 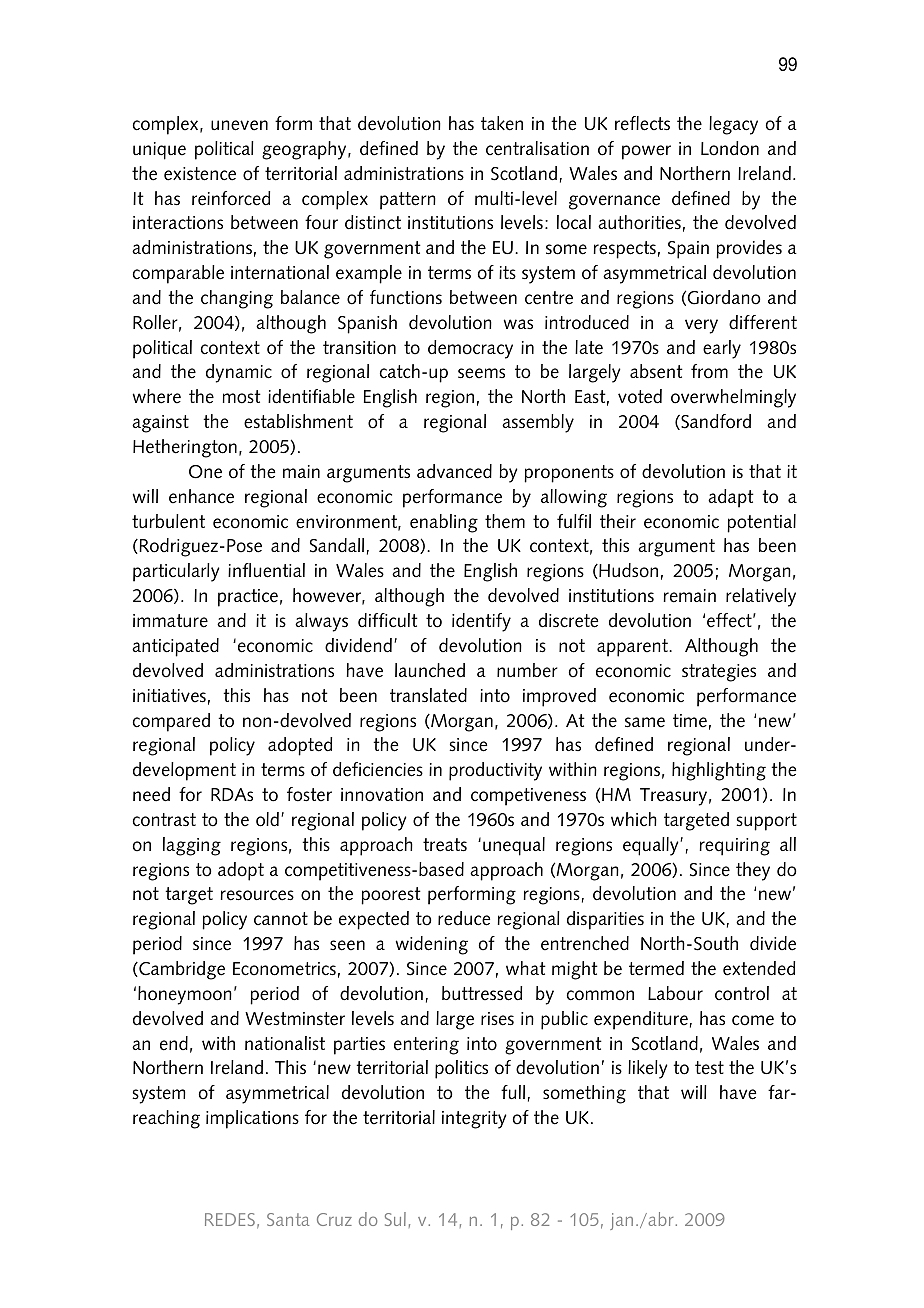 I want to click on enhance, so click(x=201, y=496).
